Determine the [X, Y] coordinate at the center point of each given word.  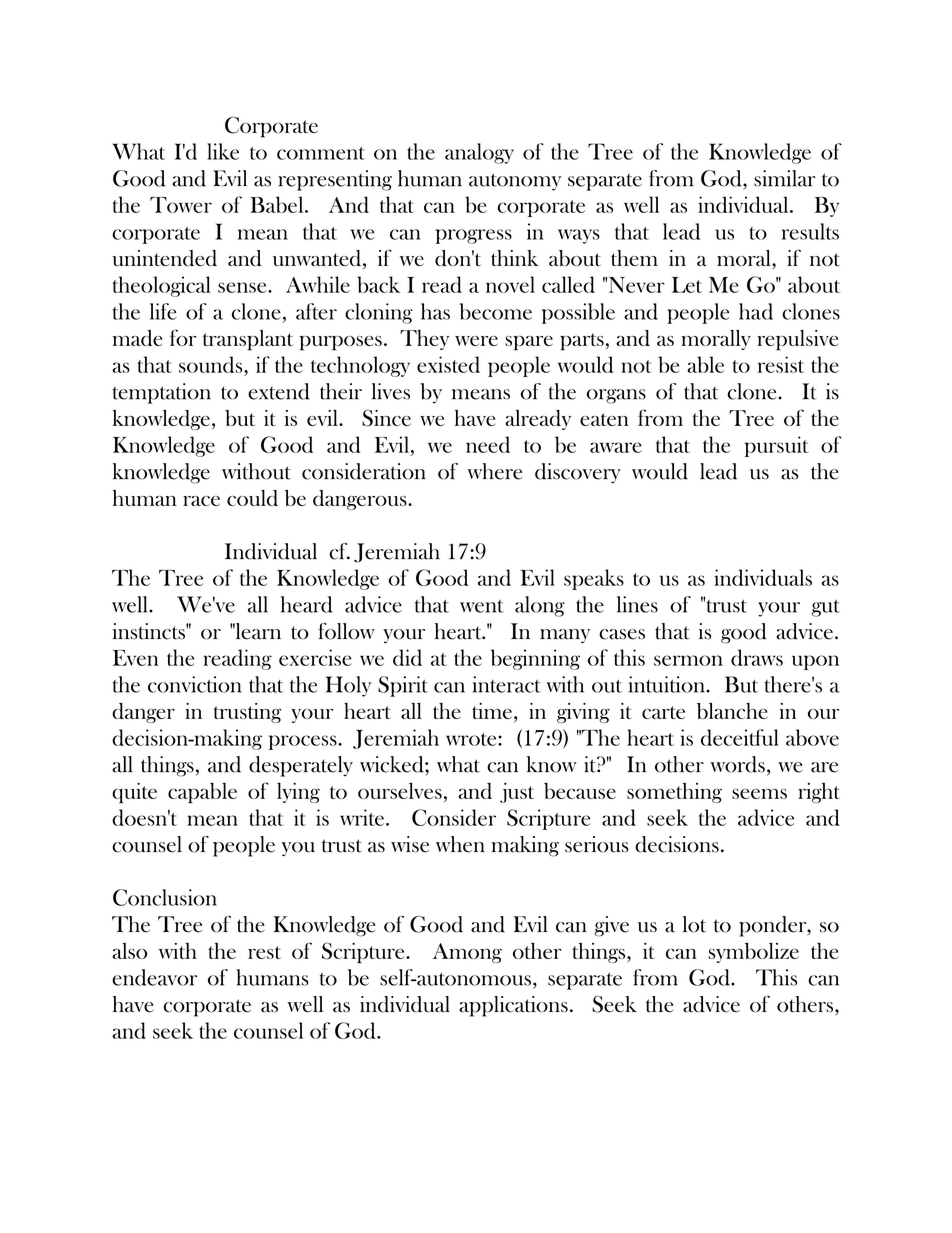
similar [785, 178]
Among [467, 953]
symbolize [753, 952]
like [223, 151]
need [488, 444]
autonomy [515, 182]
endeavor [154, 977]
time [492, 711]
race [201, 501]
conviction [194, 684]
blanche [732, 711]
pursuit [776, 446]
